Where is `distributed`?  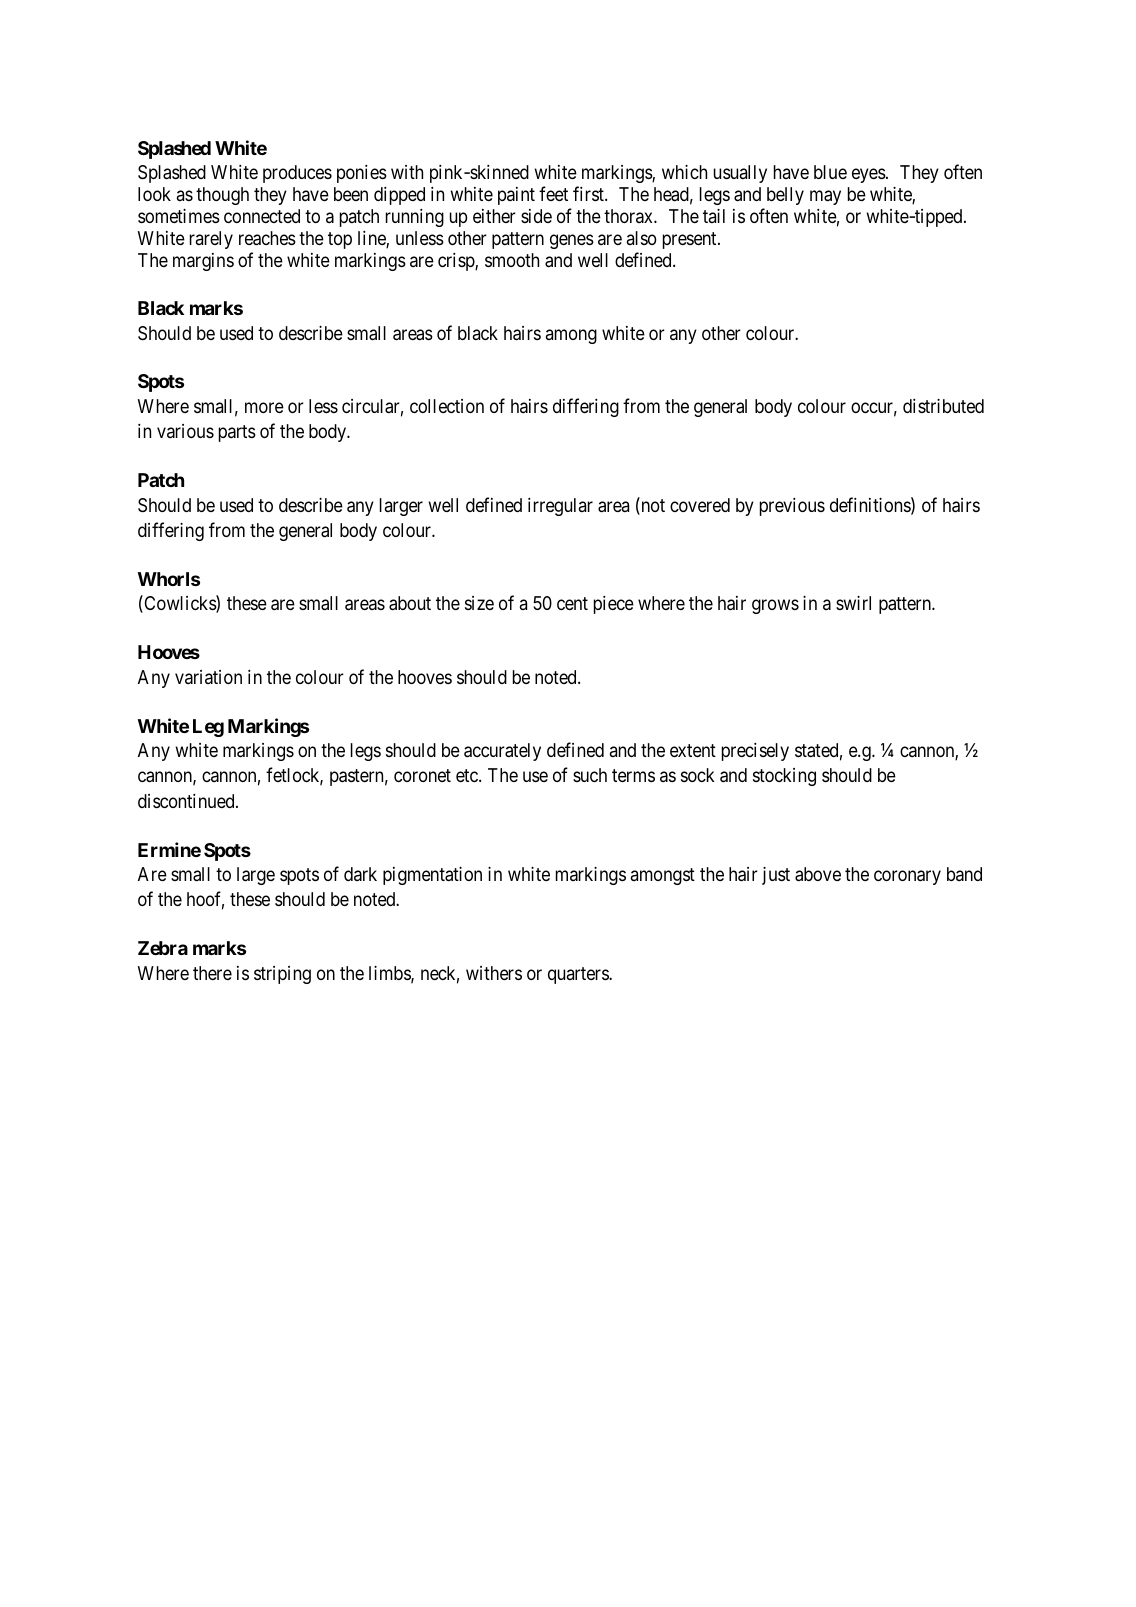 distributed is located at coordinates (943, 406).
